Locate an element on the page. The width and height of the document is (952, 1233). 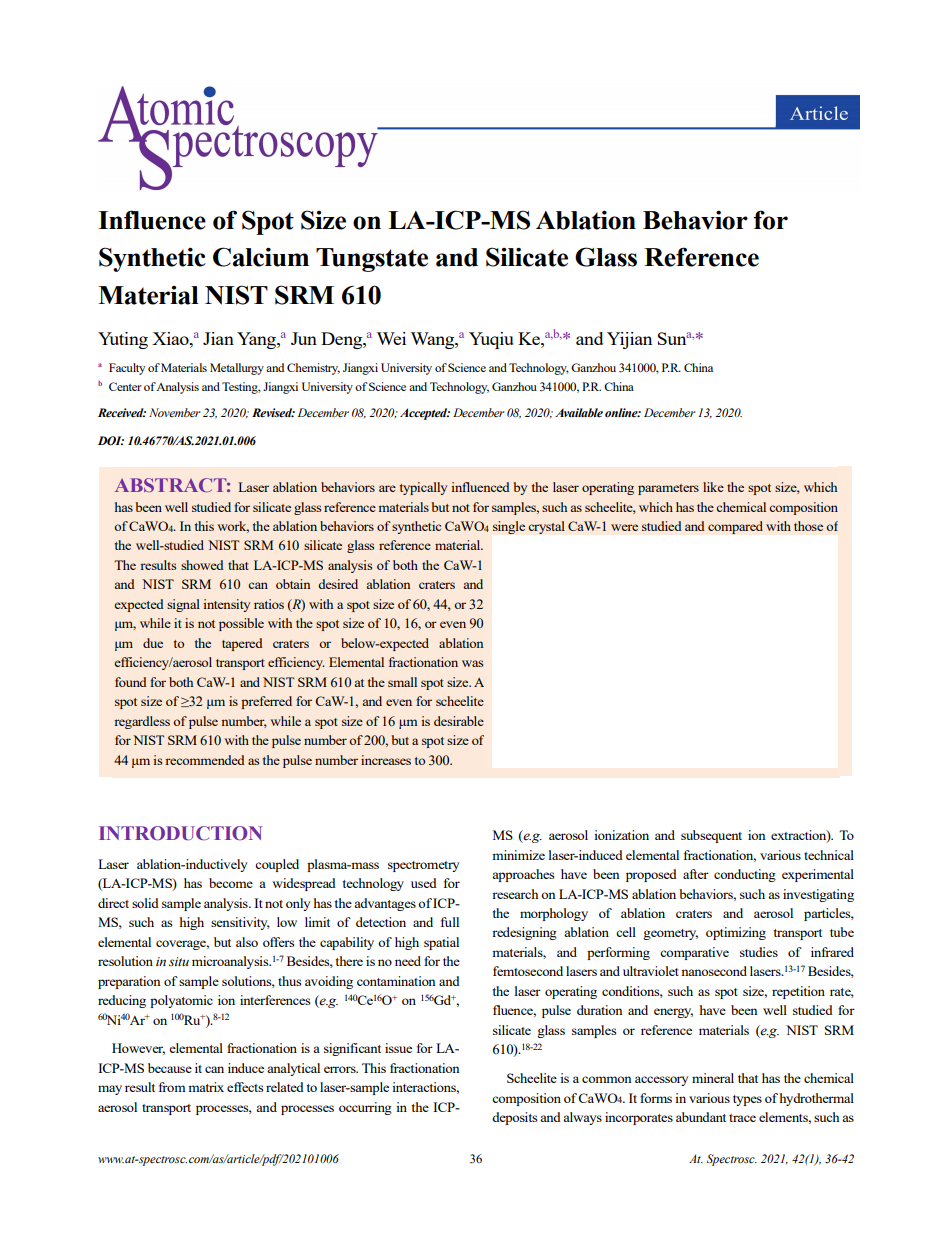
INTRODUCTION is located at coordinates (180, 833).
